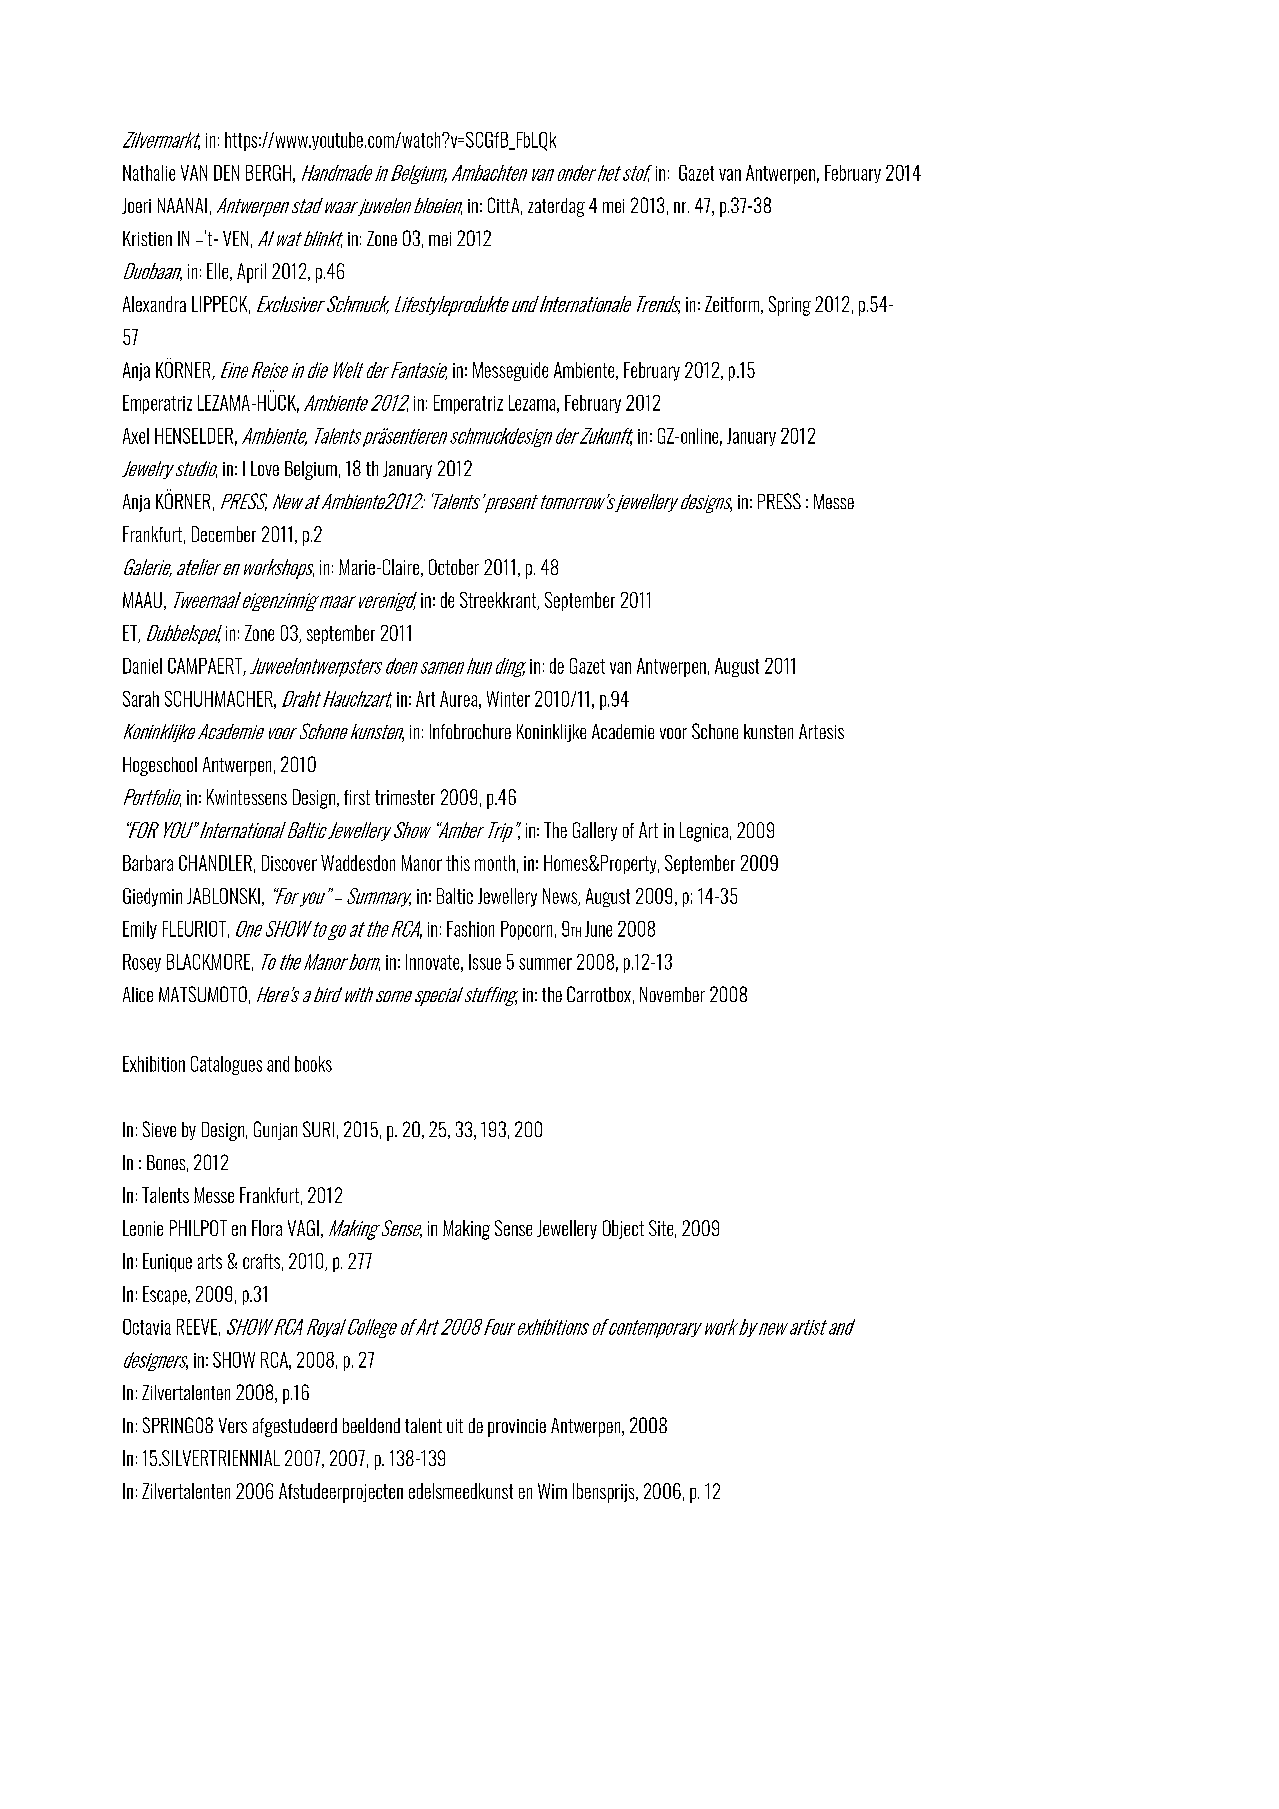 Image resolution: width=1279 pixels, height=1809 pixels. I want to click on Octavia, so click(147, 1327).
